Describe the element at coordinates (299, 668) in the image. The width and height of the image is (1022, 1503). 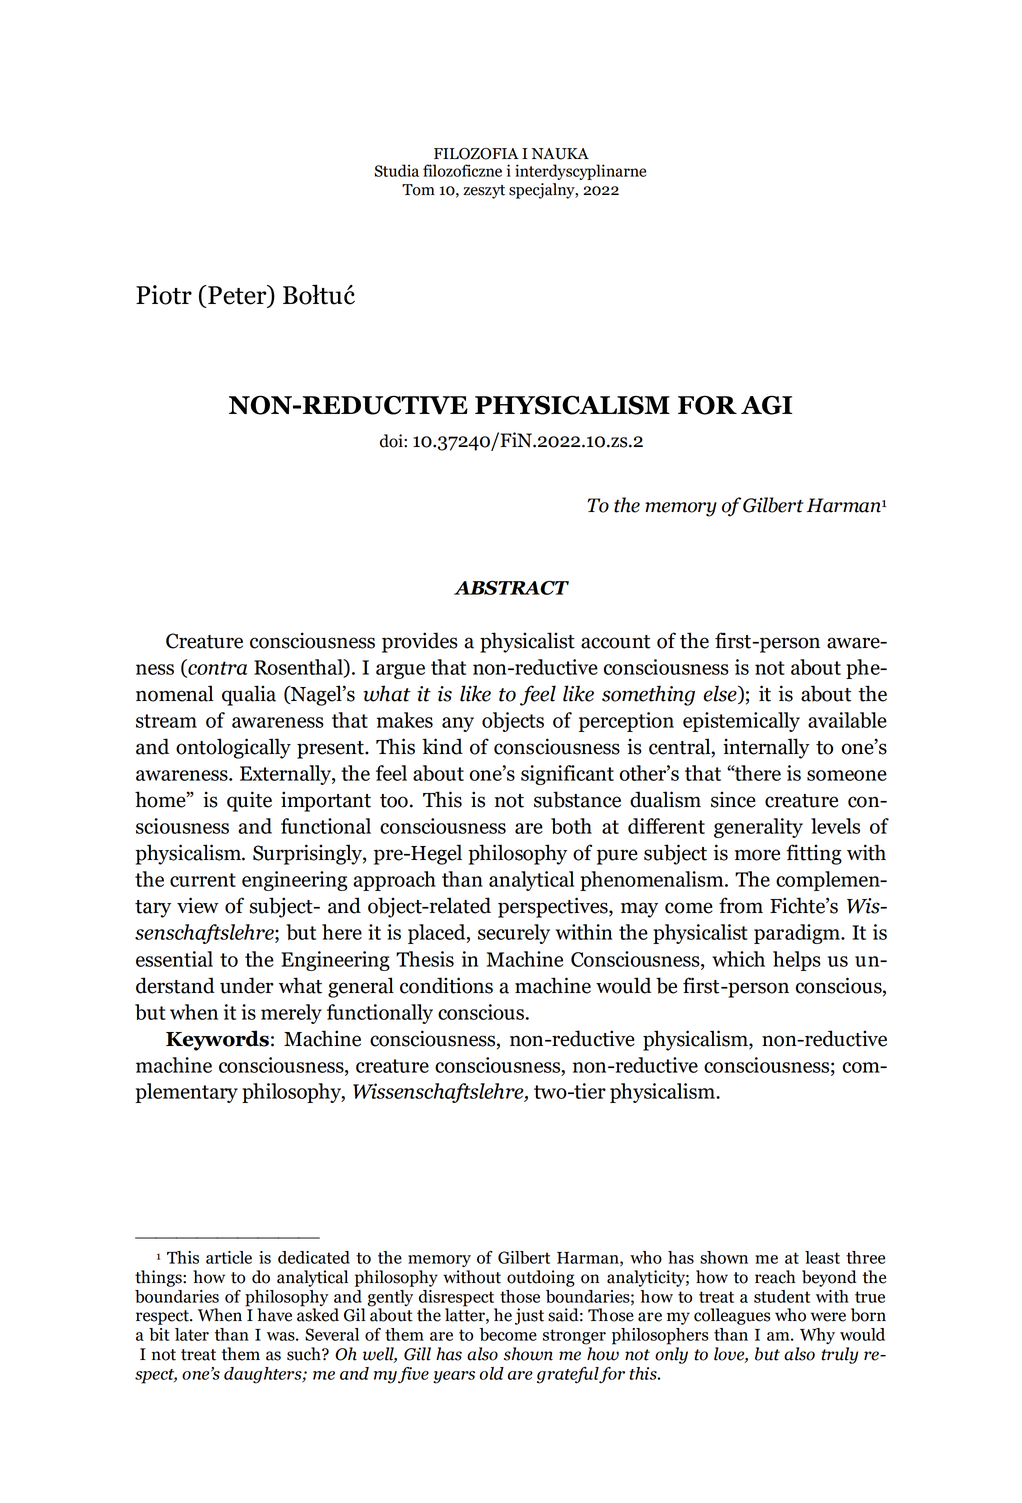
I see `Rosenthal` at that location.
